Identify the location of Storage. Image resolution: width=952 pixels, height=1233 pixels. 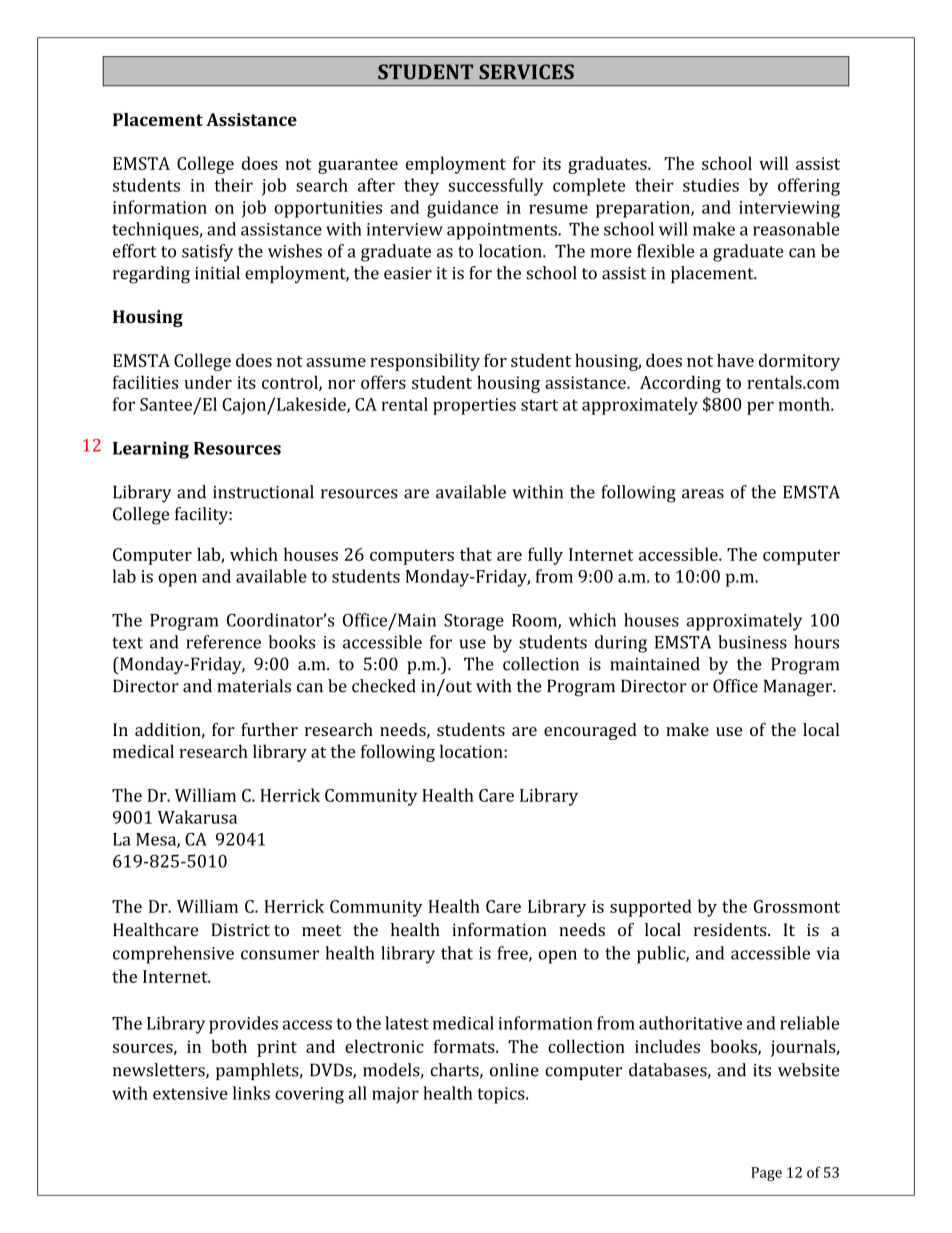
(474, 622).
